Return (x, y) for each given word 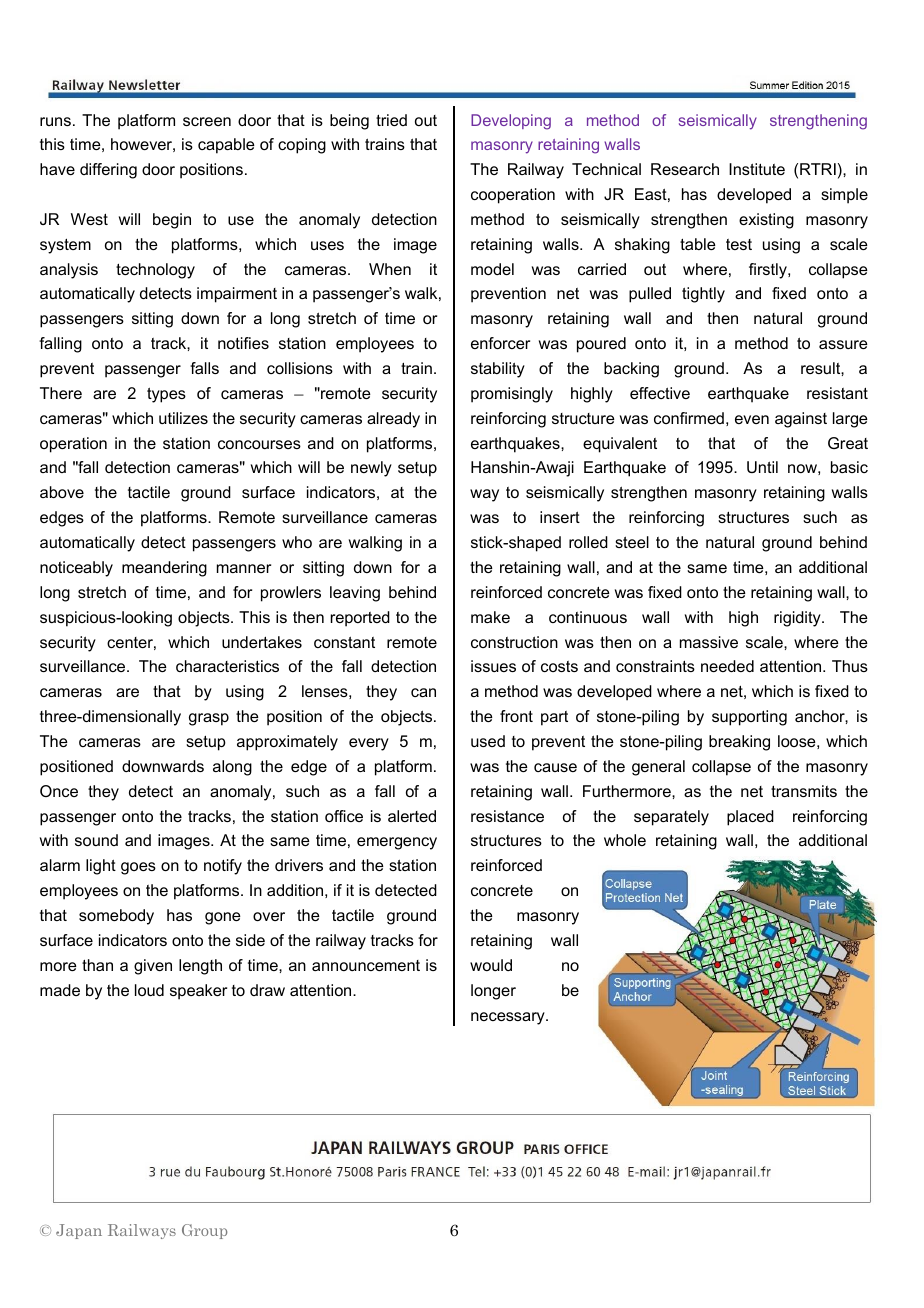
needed (727, 666)
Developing (511, 122)
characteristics (227, 666)
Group (204, 1231)
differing (108, 171)
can (423, 692)
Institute (757, 169)
